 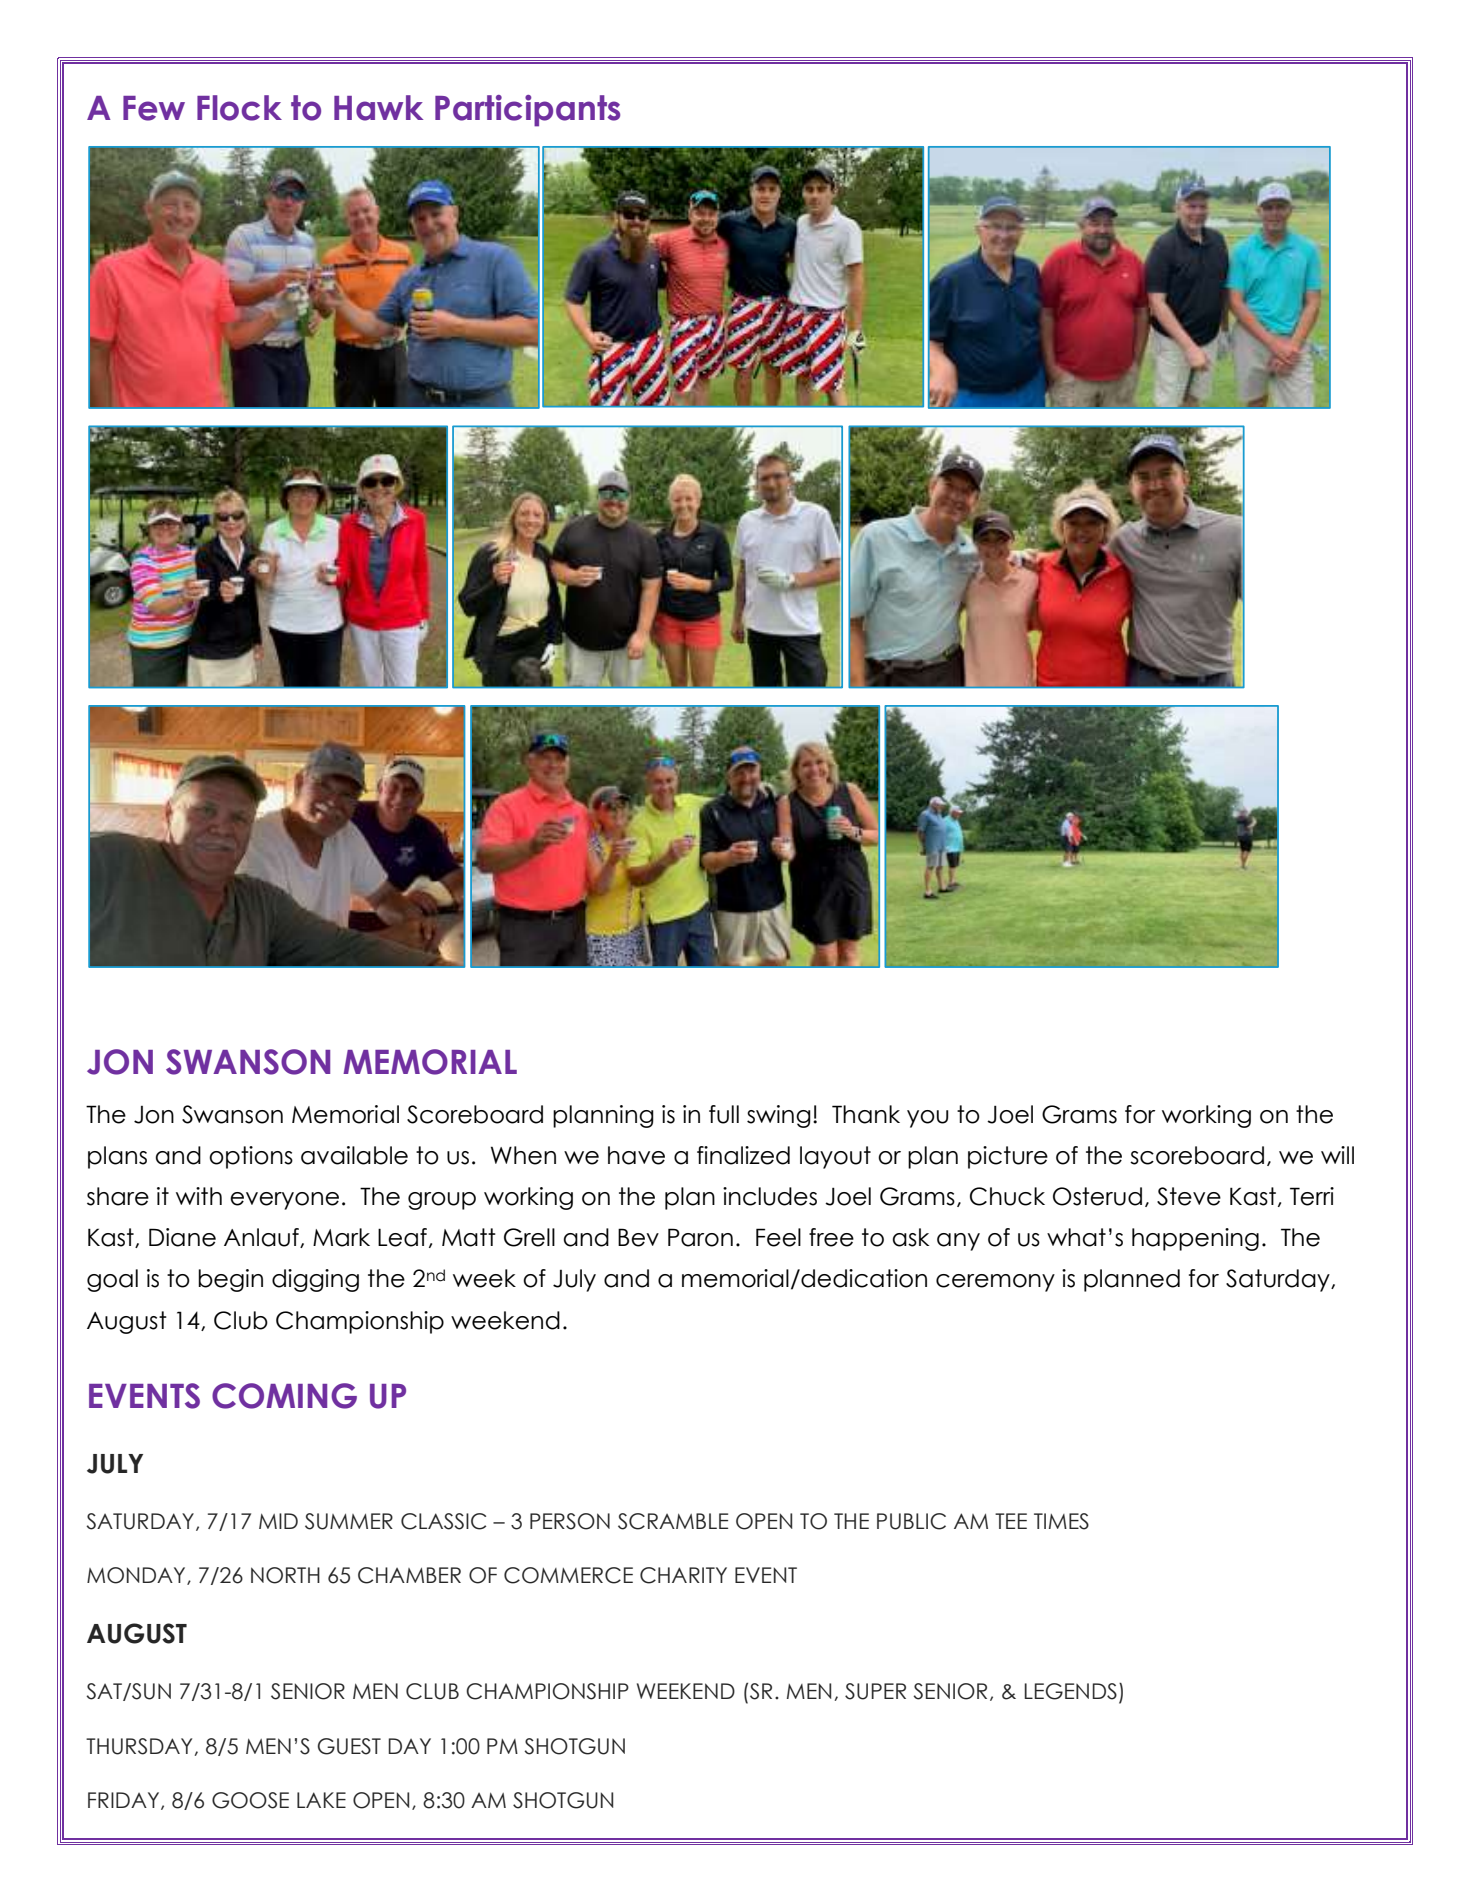 I want to click on Flock, so click(x=239, y=108).
